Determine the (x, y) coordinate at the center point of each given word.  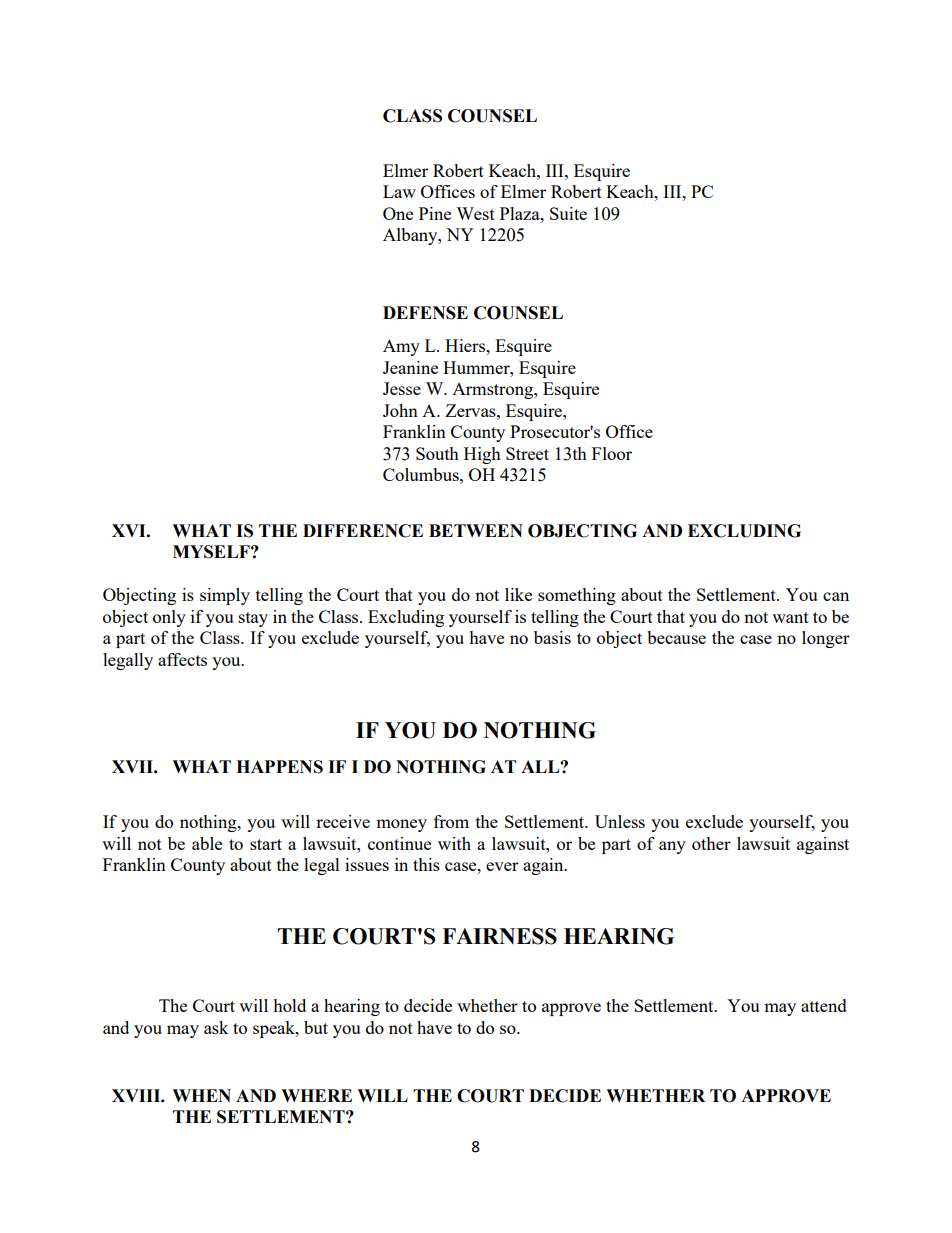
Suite (568, 213)
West (475, 213)
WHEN (201, 1095)
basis (552, 637)
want (790, 617)
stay (253, 619)
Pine (435, 213)
